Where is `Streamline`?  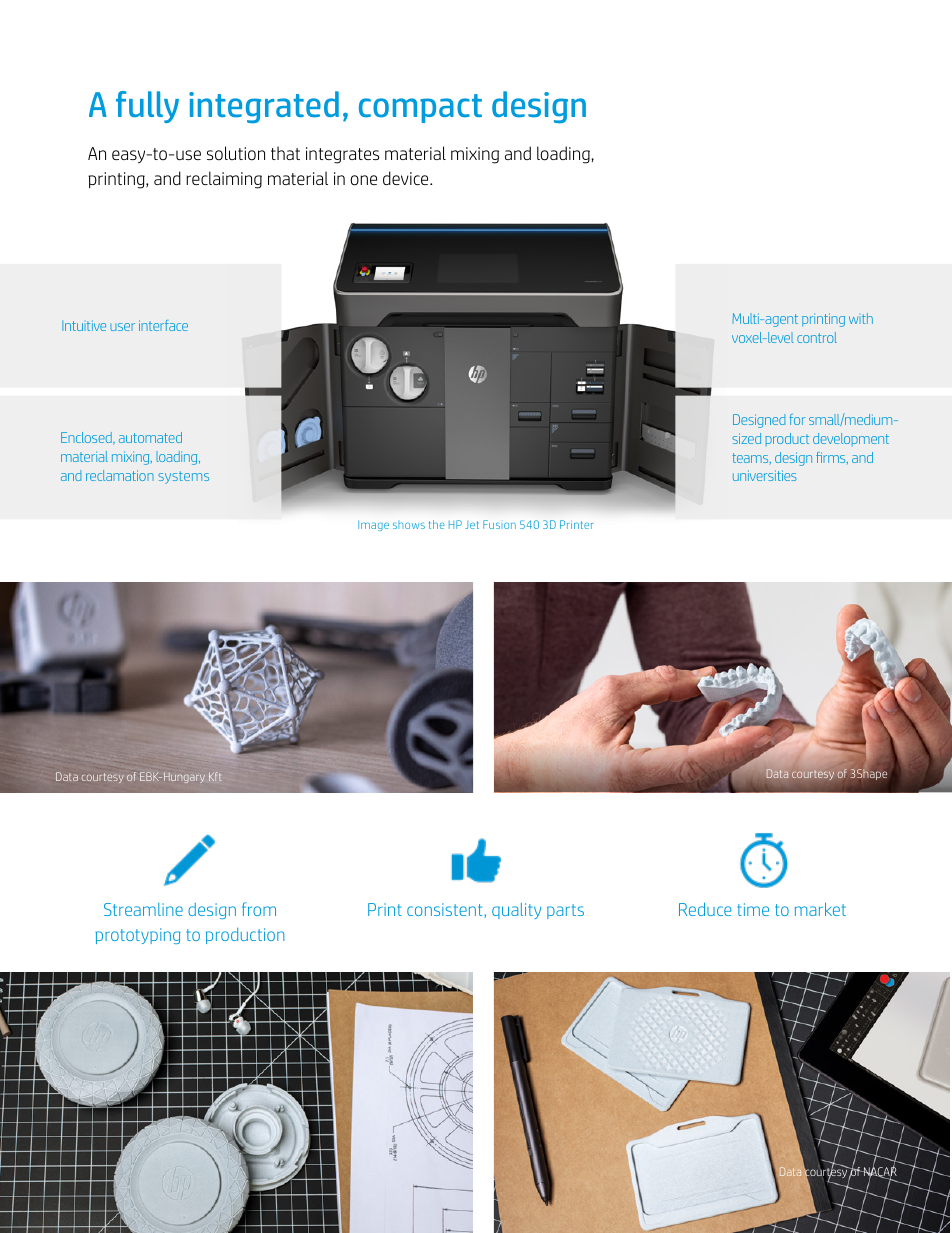
Streamline is located at coordinates (143, 909).
